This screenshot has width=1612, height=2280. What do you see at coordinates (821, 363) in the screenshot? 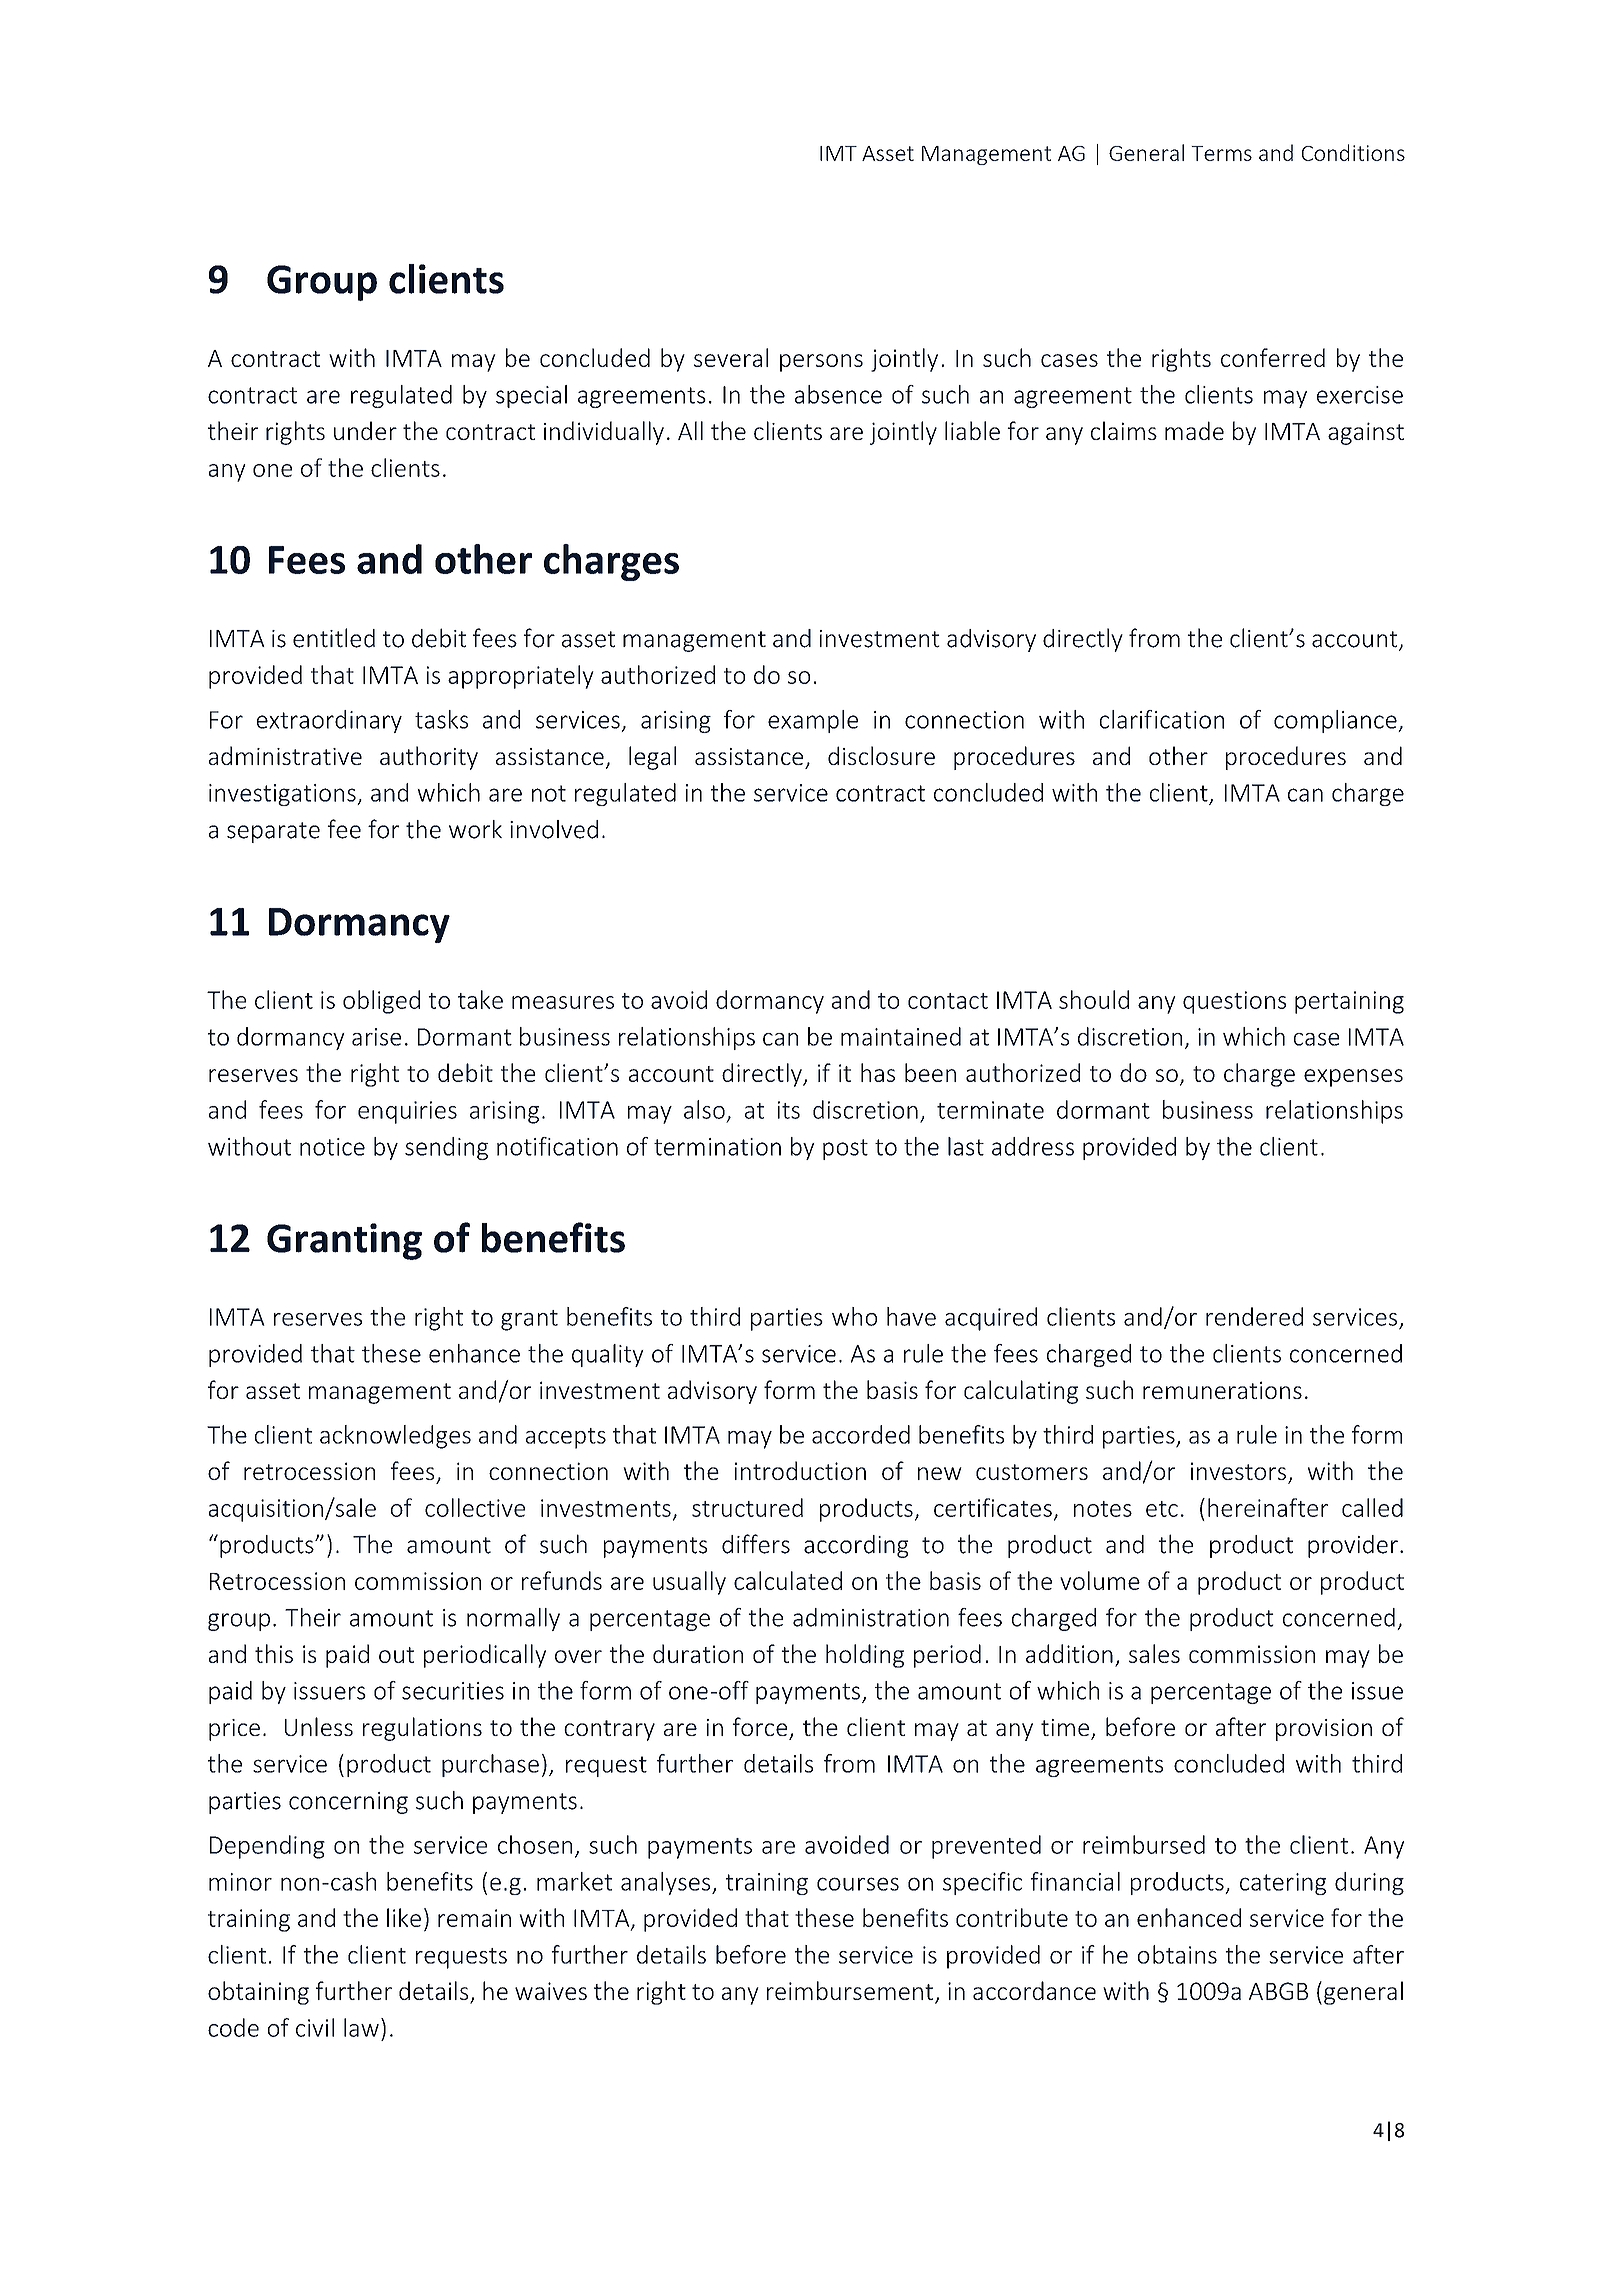
I see `persons` at bounding box center [821, 363].
